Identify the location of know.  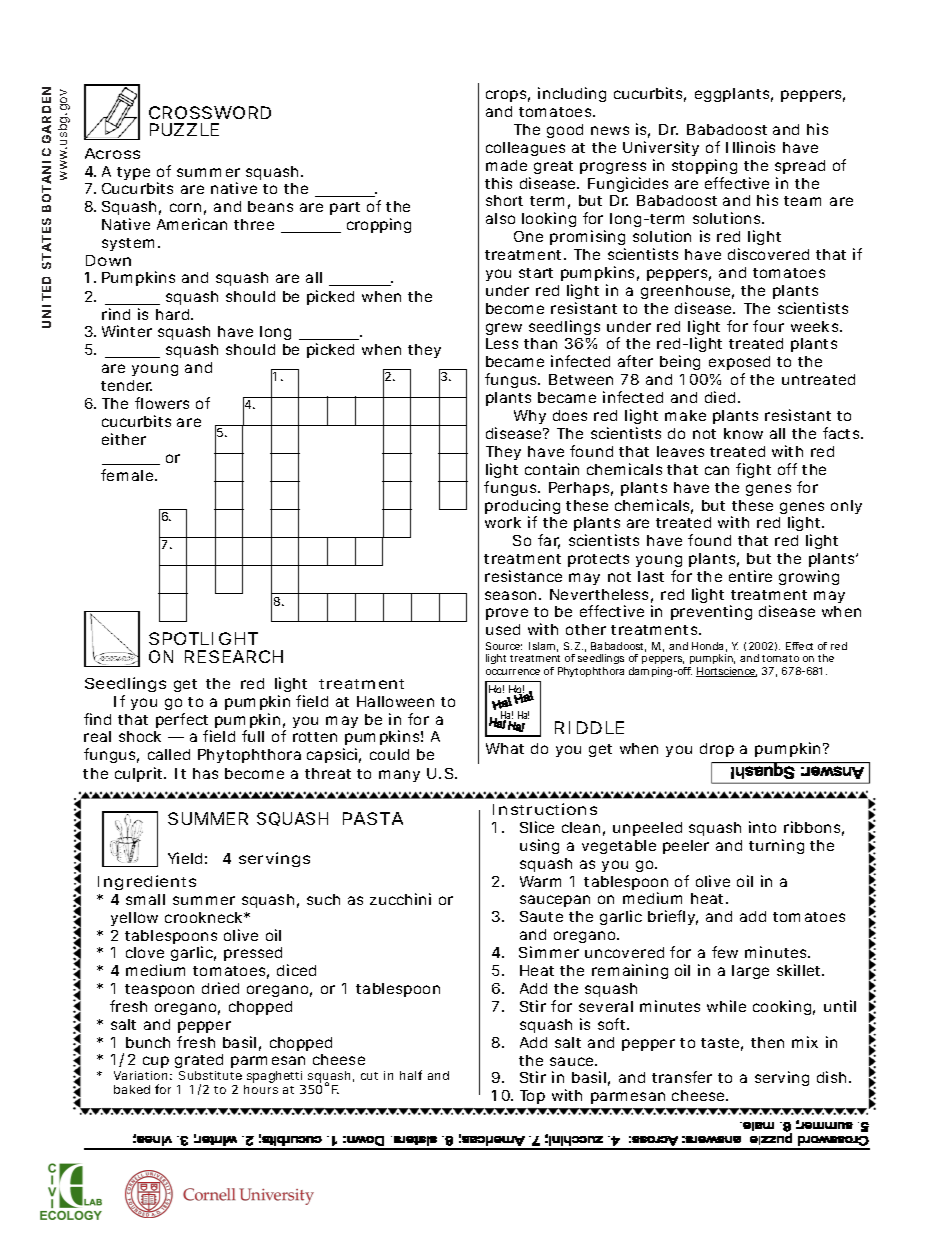
(743, 433).
